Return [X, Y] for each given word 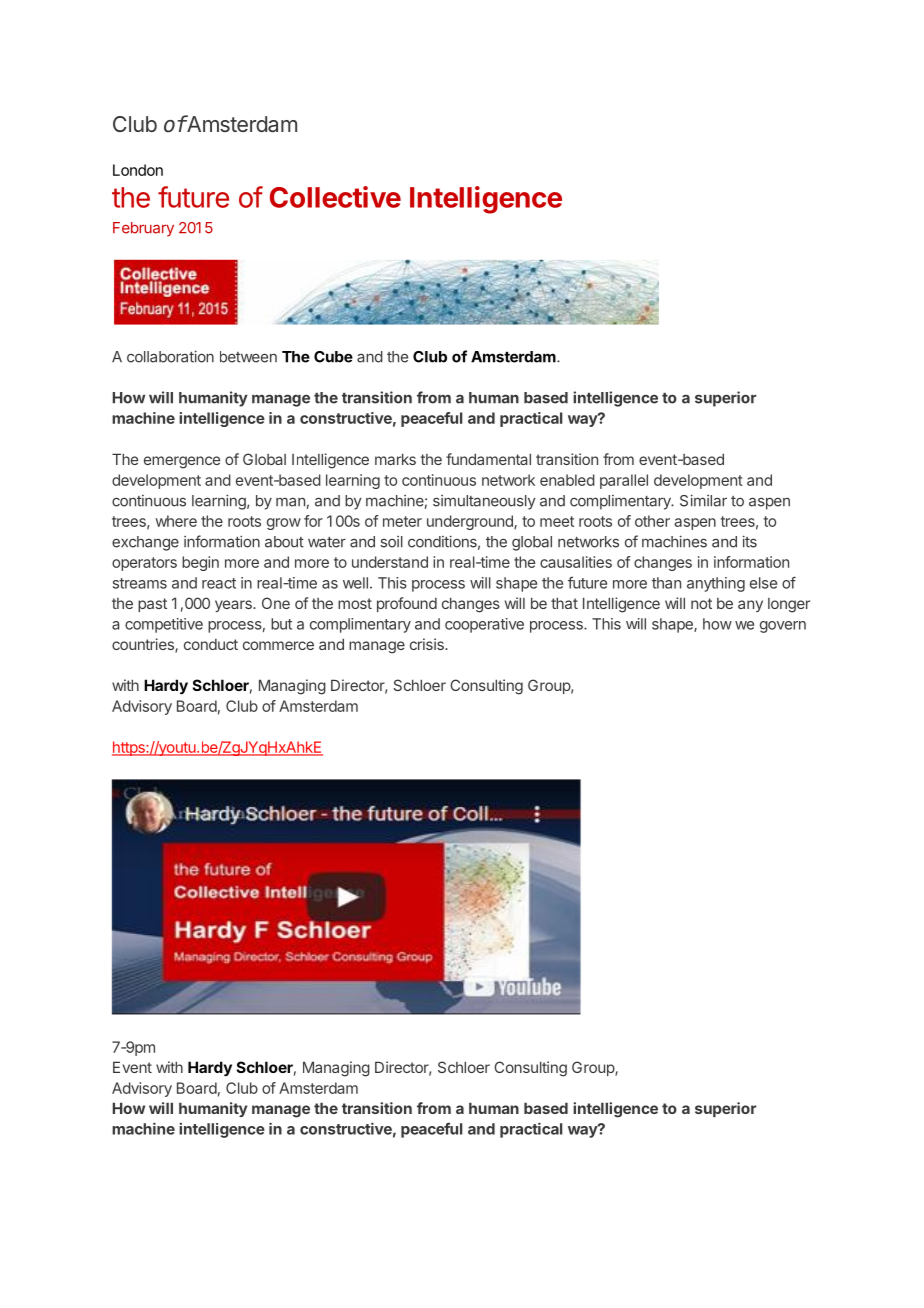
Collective [335, 197]
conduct [211, 644]
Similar [703, 500]
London [138, 170]
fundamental [488, 459]
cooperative [484, 625]
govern [783, 627]
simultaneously [484, 502]
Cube [333, 357]
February [143, 229]
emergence [182, 462]
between [248, 357]
